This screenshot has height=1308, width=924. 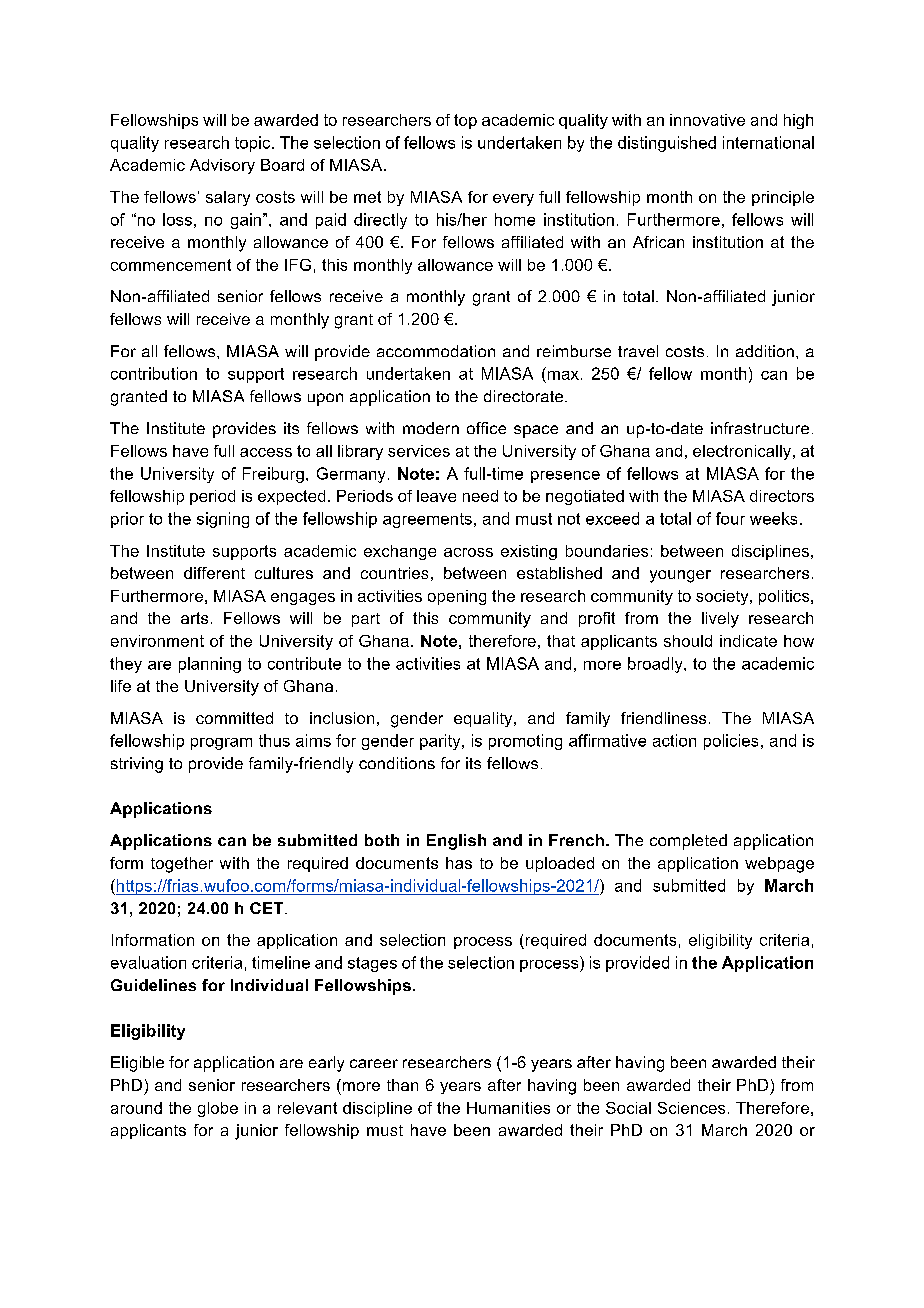 What do you see at coordinates (691, 1108) in the screenshot?
I see `Sciences` at bounding box center [691, 1108].
